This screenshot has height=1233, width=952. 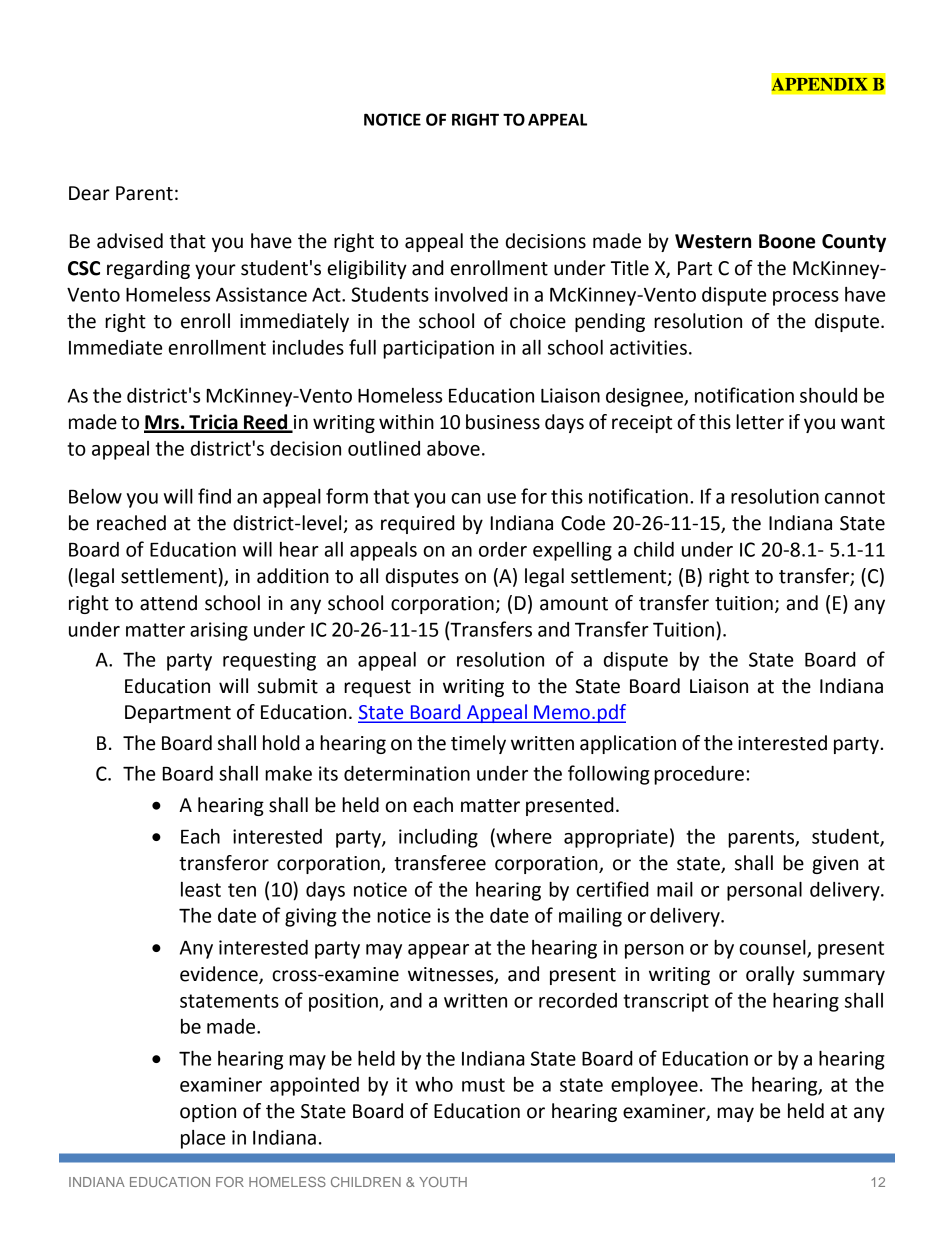 I want to click on YOUTH, so click(x=443, y=1182).
